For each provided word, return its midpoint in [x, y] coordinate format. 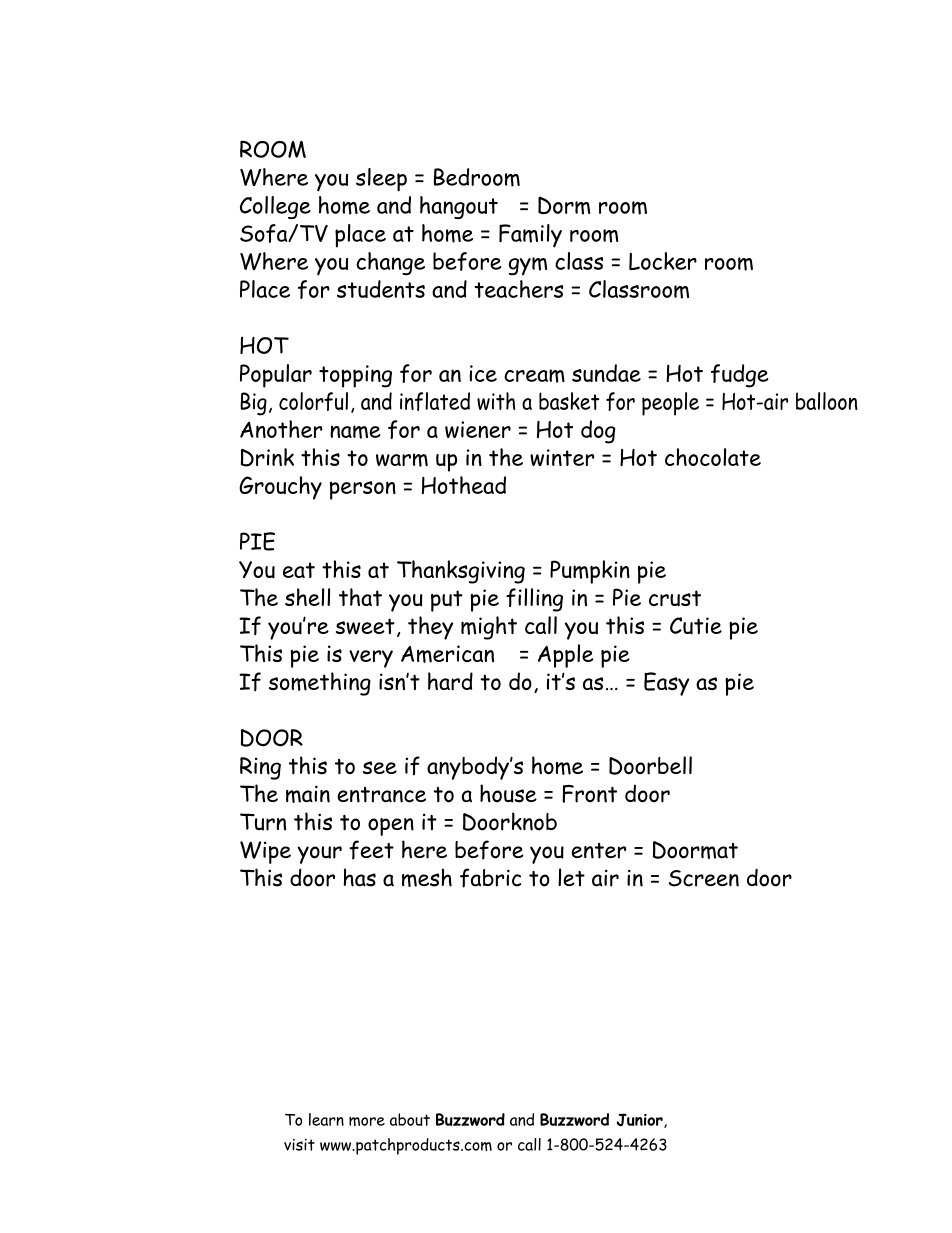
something [320, 684]
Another [281, 429]
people [670, 404]
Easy [666, 684]
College [275, 207]
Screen [704, 878]
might [489, 628]
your [319, 855]
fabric [490, 878]
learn [326, 1119]
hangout [459, 207]
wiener [478, 429]
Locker [663, 261]
